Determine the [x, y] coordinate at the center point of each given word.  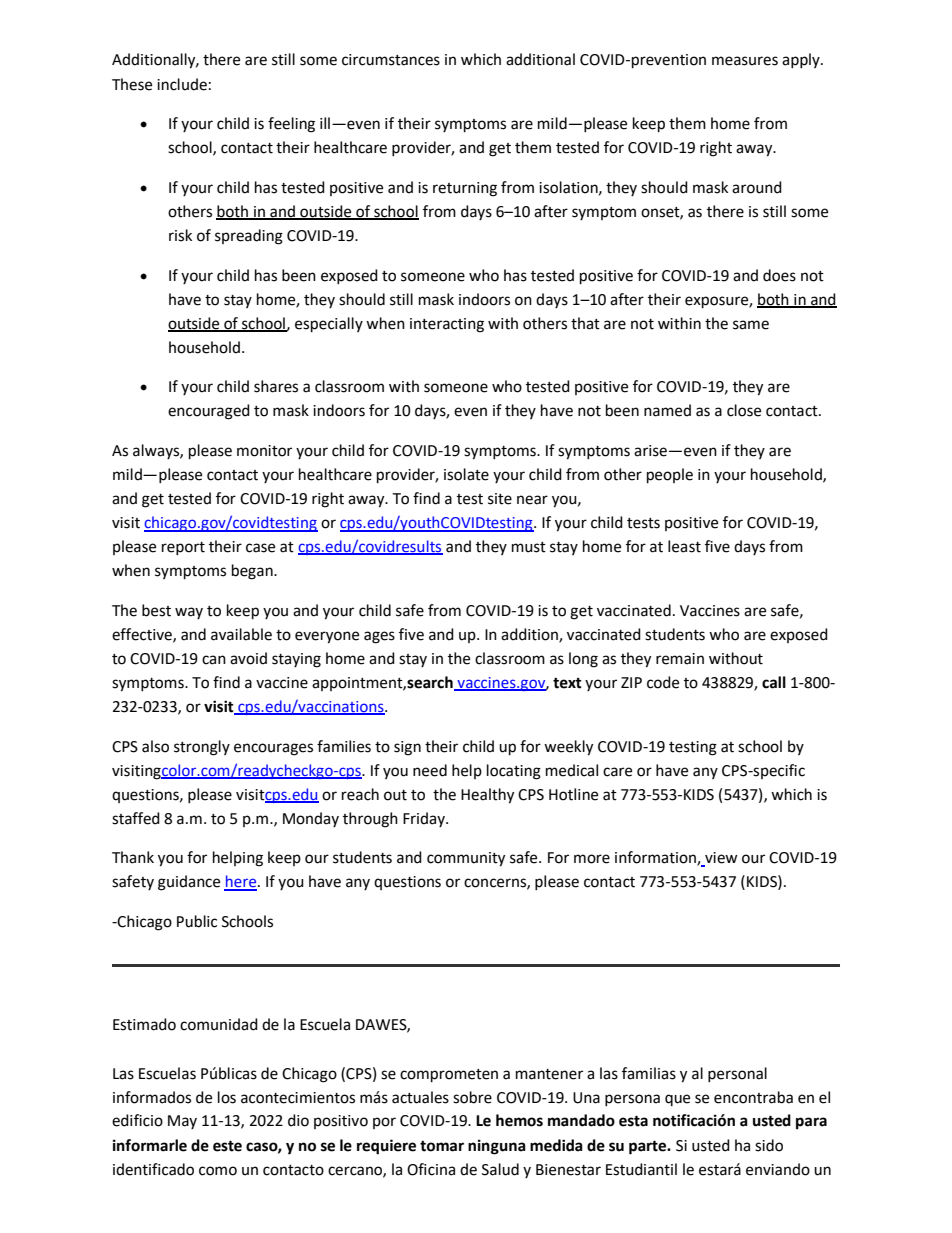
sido [769, 1145]
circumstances [391, 60]
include [182, 84]
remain [680, 659]
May [182, 1122]
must [529, 547]
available [241, 634]
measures [745, 61]
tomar [442, 1146]
